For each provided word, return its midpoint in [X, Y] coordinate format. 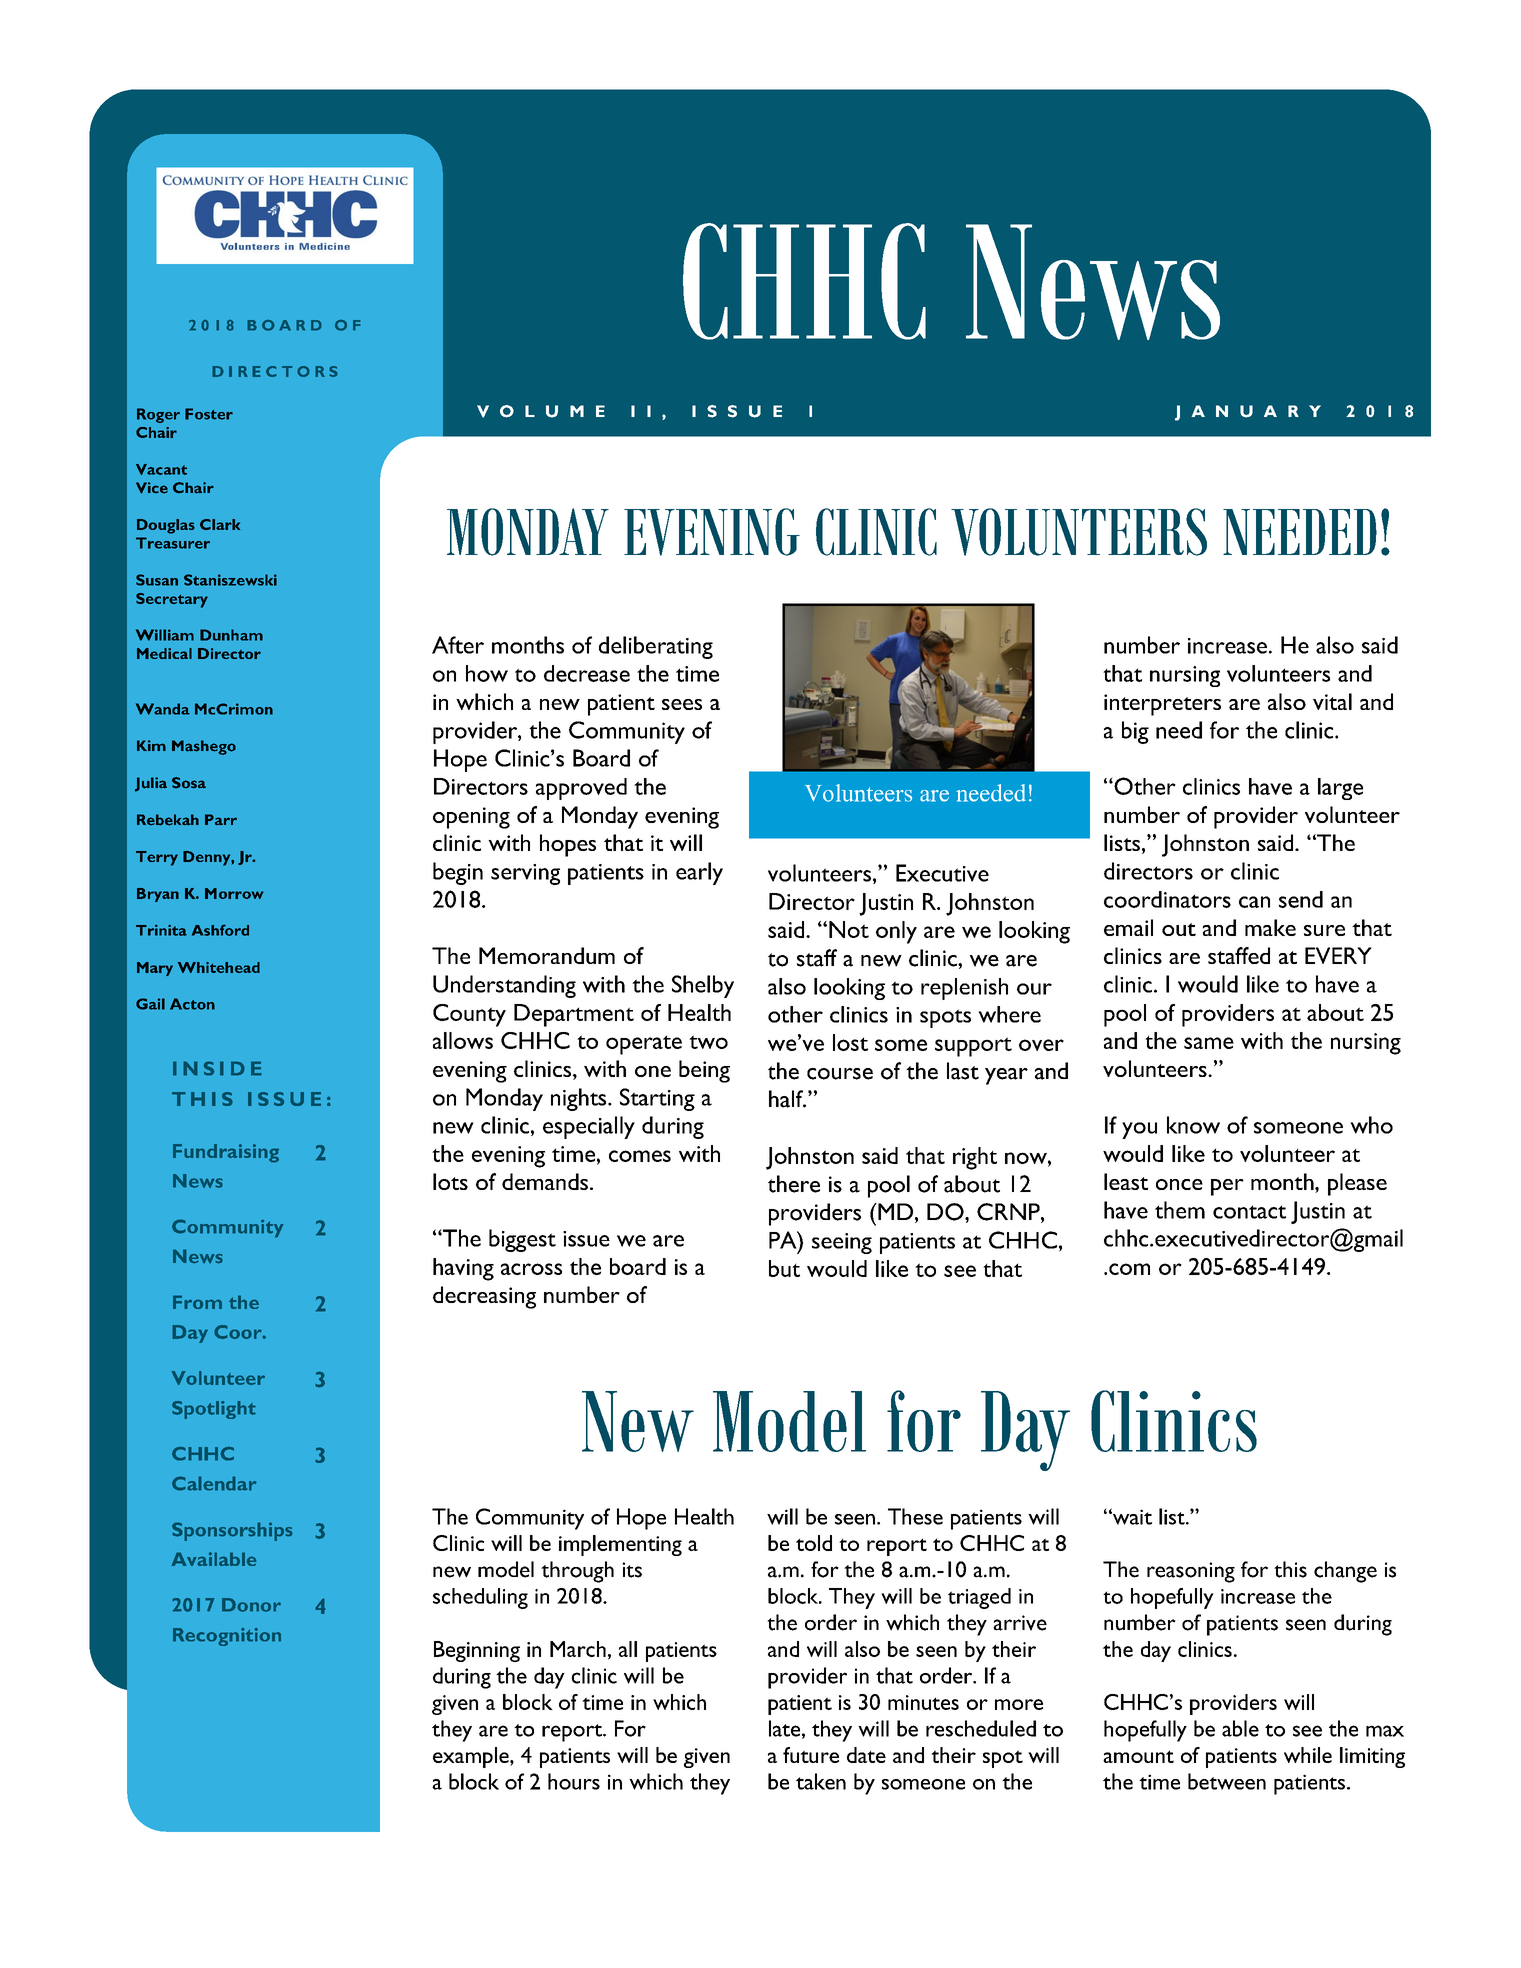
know [1193, 1125]
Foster [209, 414]
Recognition [227, 1637]
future [811, 1755]
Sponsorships [232, 1531]
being [704, 1071]
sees [682, 704]
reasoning [1191, 1572]
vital [1332, 701]
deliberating [656, 647]
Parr [221, 819]
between [1227, 1781]
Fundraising [226, 1153]
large [1340, 789]
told [814, 1543]
